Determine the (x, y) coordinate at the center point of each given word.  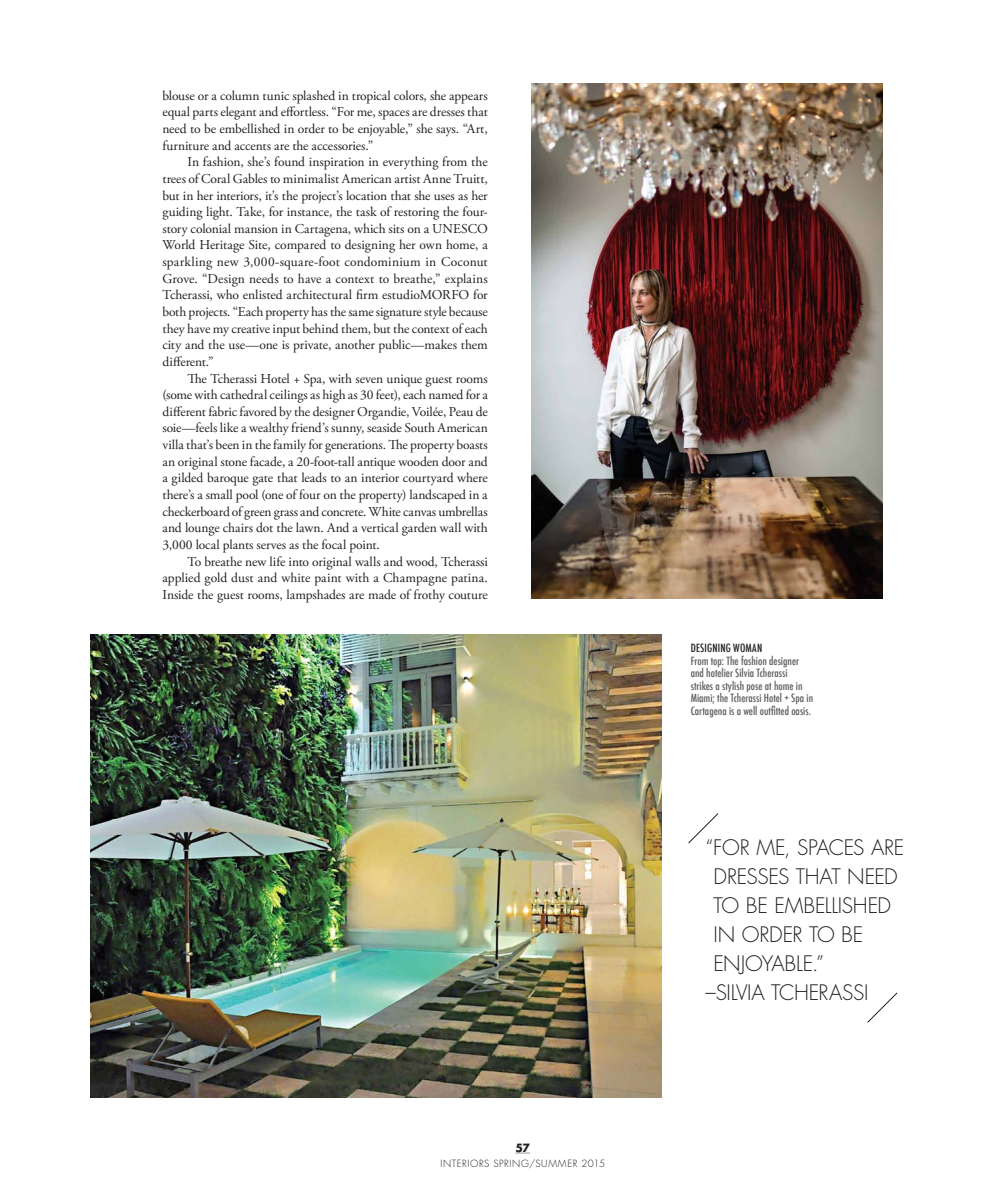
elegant (238, 113)
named (446, 394)
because (468, 311)
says (447, 132)
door (454, 461)
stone (233, 463)
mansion (256, 228)
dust (242, 577)
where (472, 477)
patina (469, 579)
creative (250, 328)
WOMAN (747, 647)
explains (466, 280)
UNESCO (460, 228)
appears (468, 99)
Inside (178, 594)
